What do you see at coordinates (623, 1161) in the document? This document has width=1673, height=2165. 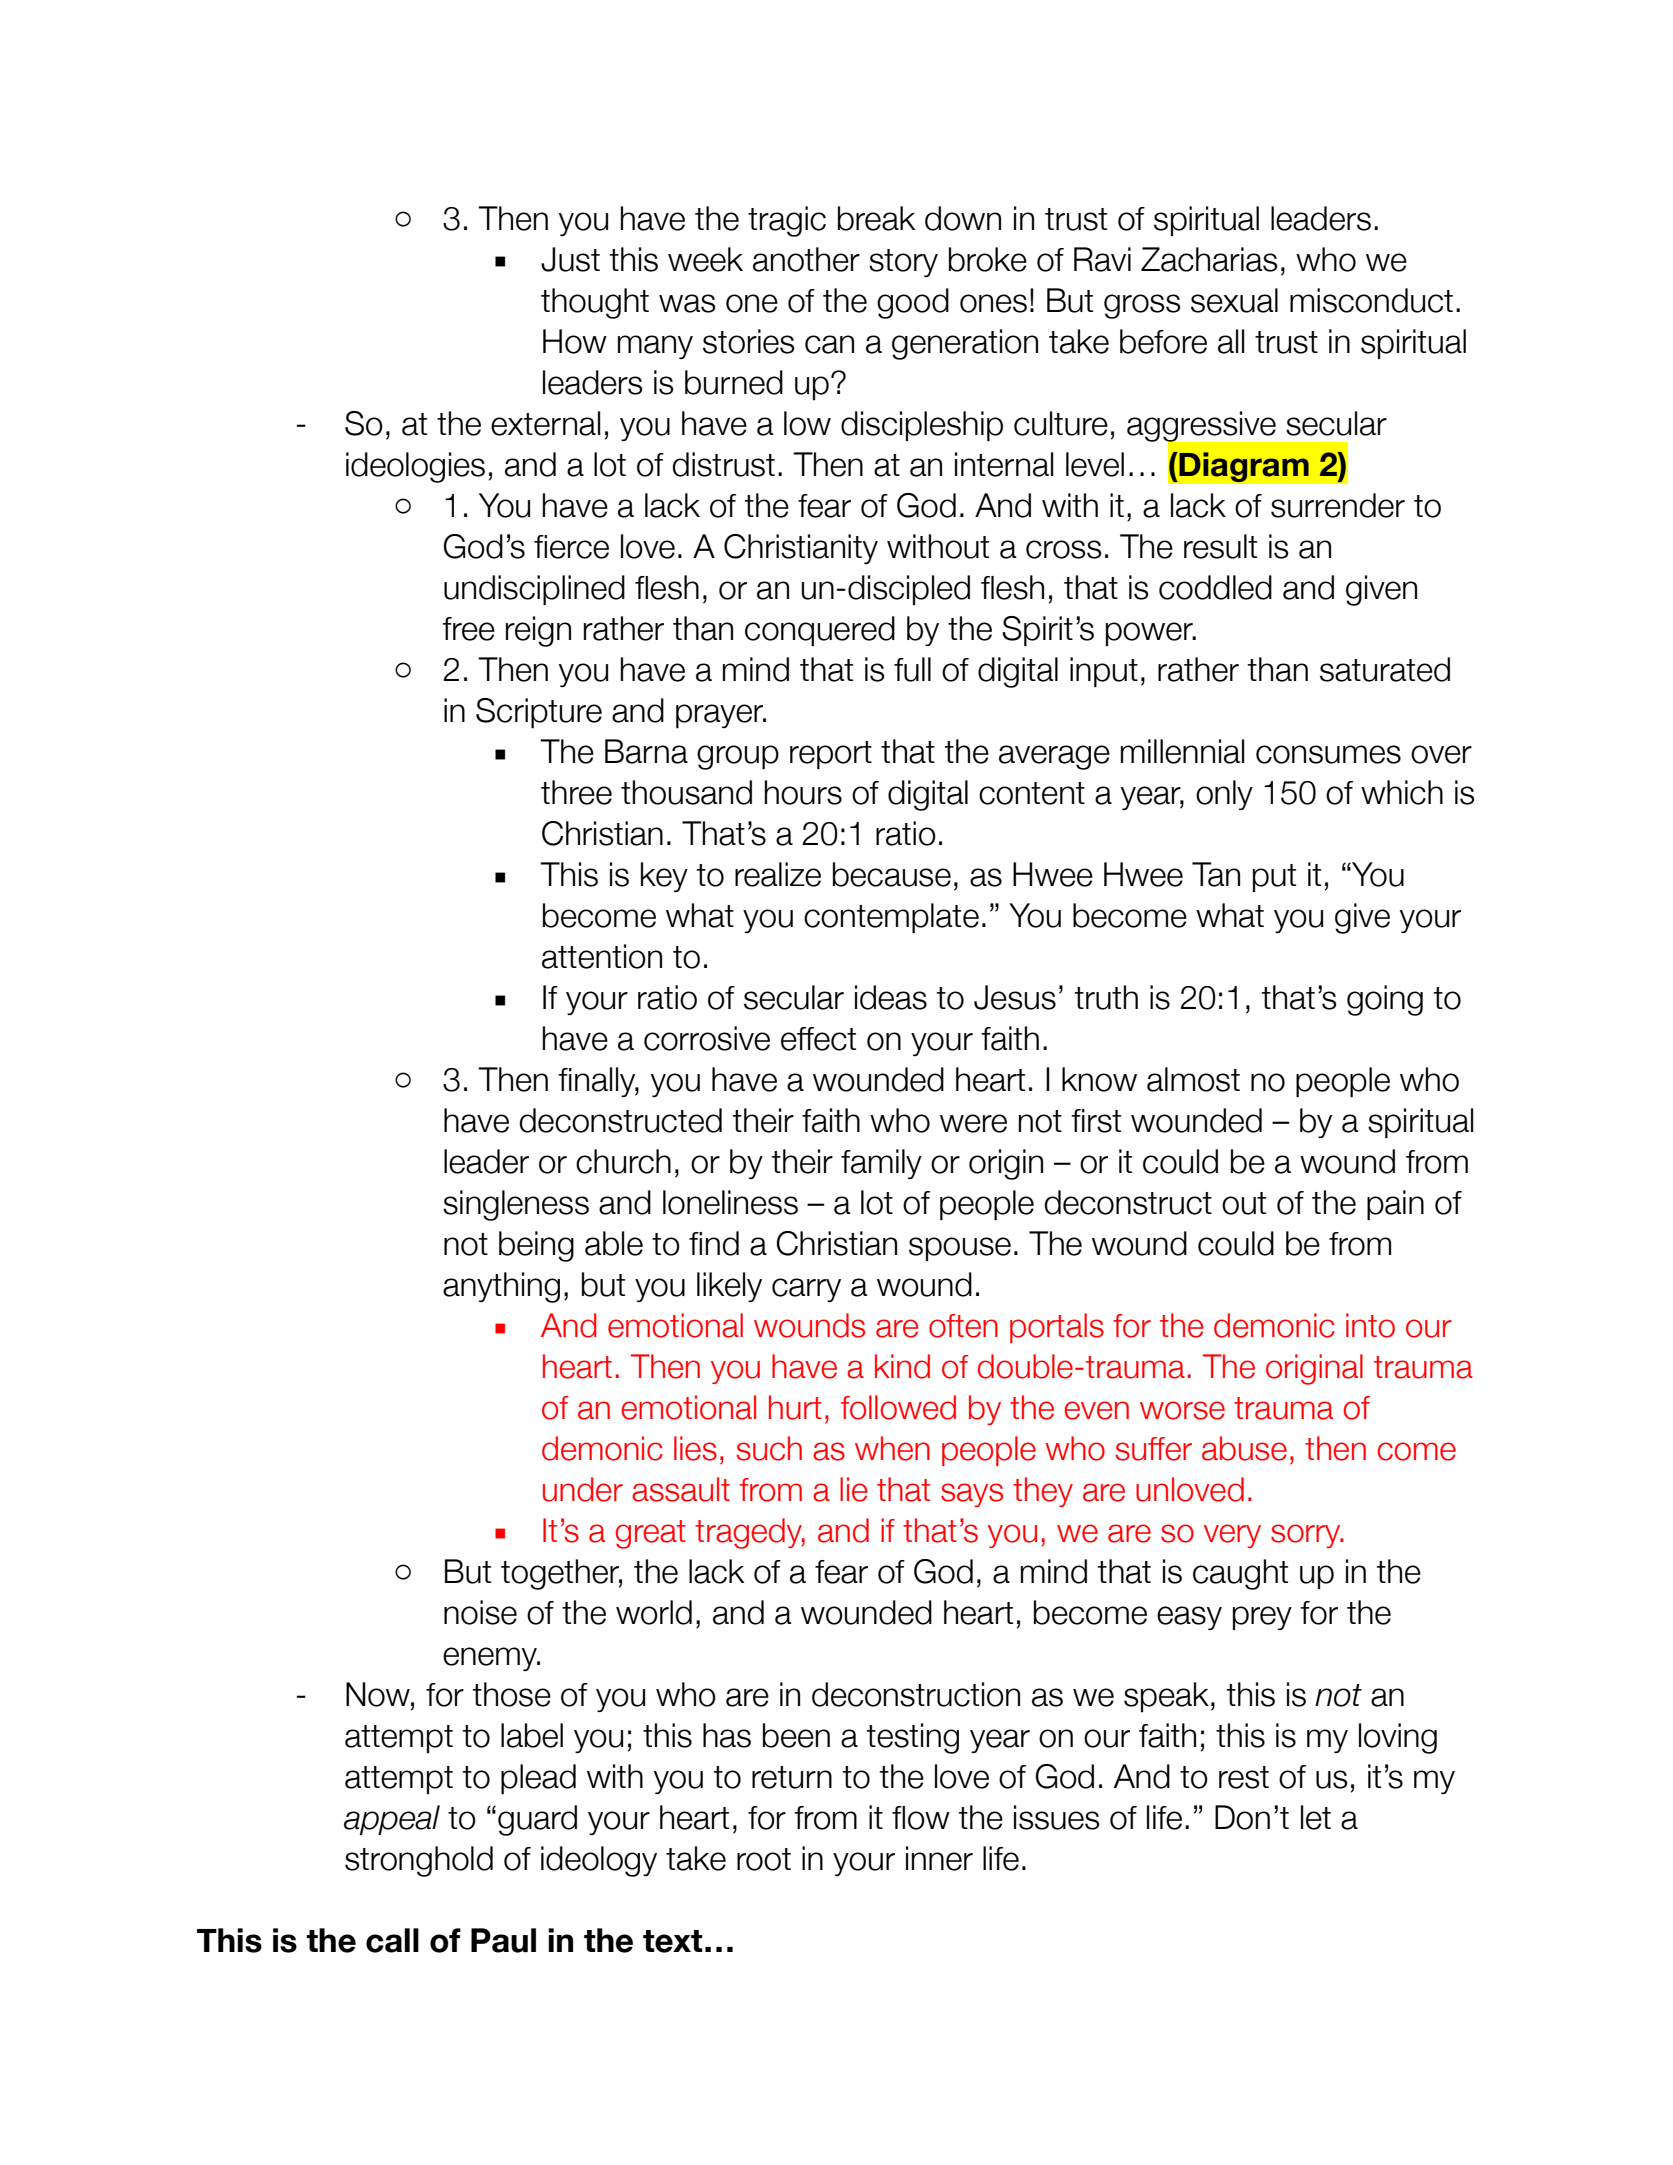 I see `church` at bounding box center [623, 1161].
